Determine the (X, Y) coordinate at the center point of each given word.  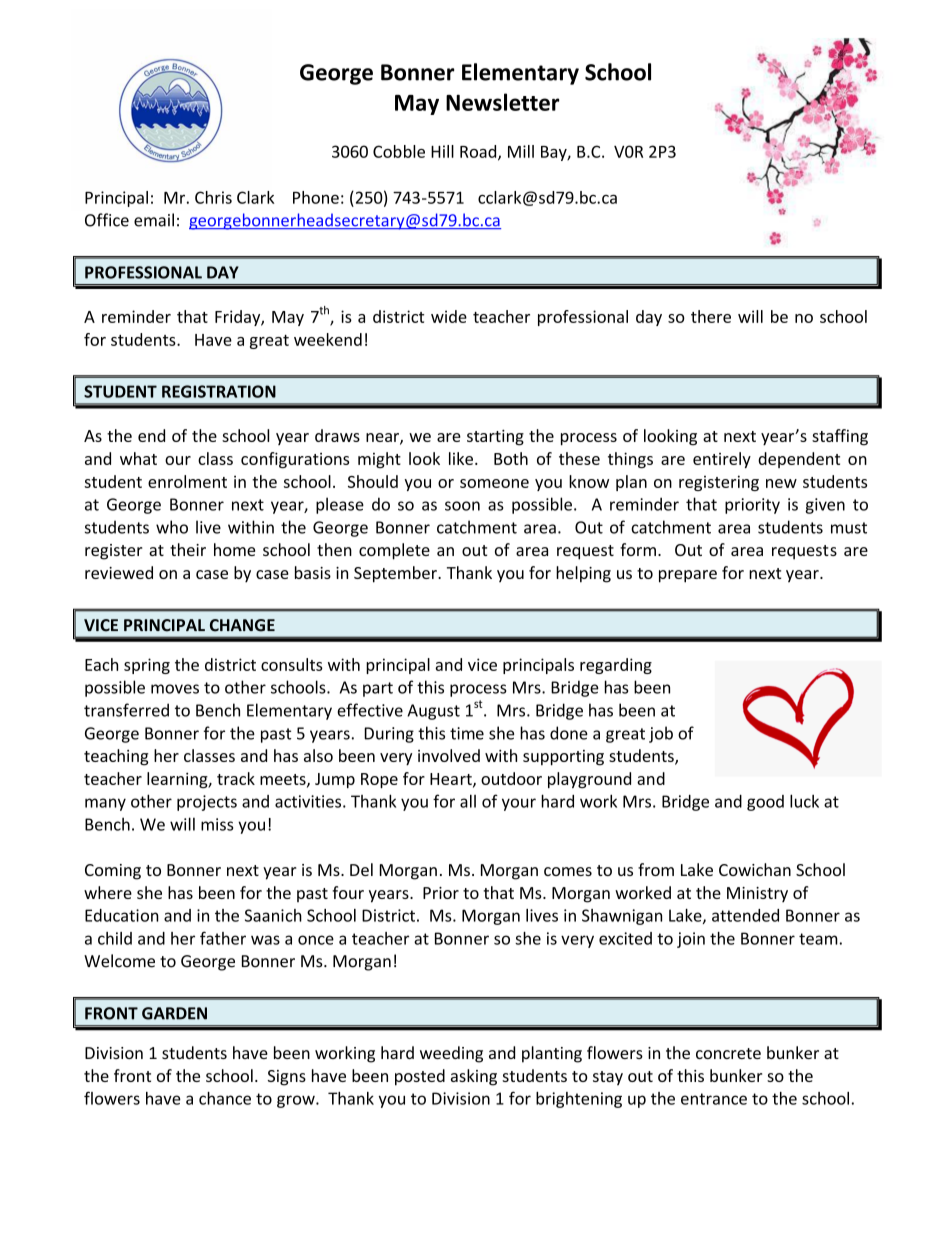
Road (479, 152)
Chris (213, 197)
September (396, 574)
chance (225, 1098)
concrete (728, 1053)
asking (474, 1077)
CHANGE (242, 625)
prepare (688, 576)
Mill (521, 151)
